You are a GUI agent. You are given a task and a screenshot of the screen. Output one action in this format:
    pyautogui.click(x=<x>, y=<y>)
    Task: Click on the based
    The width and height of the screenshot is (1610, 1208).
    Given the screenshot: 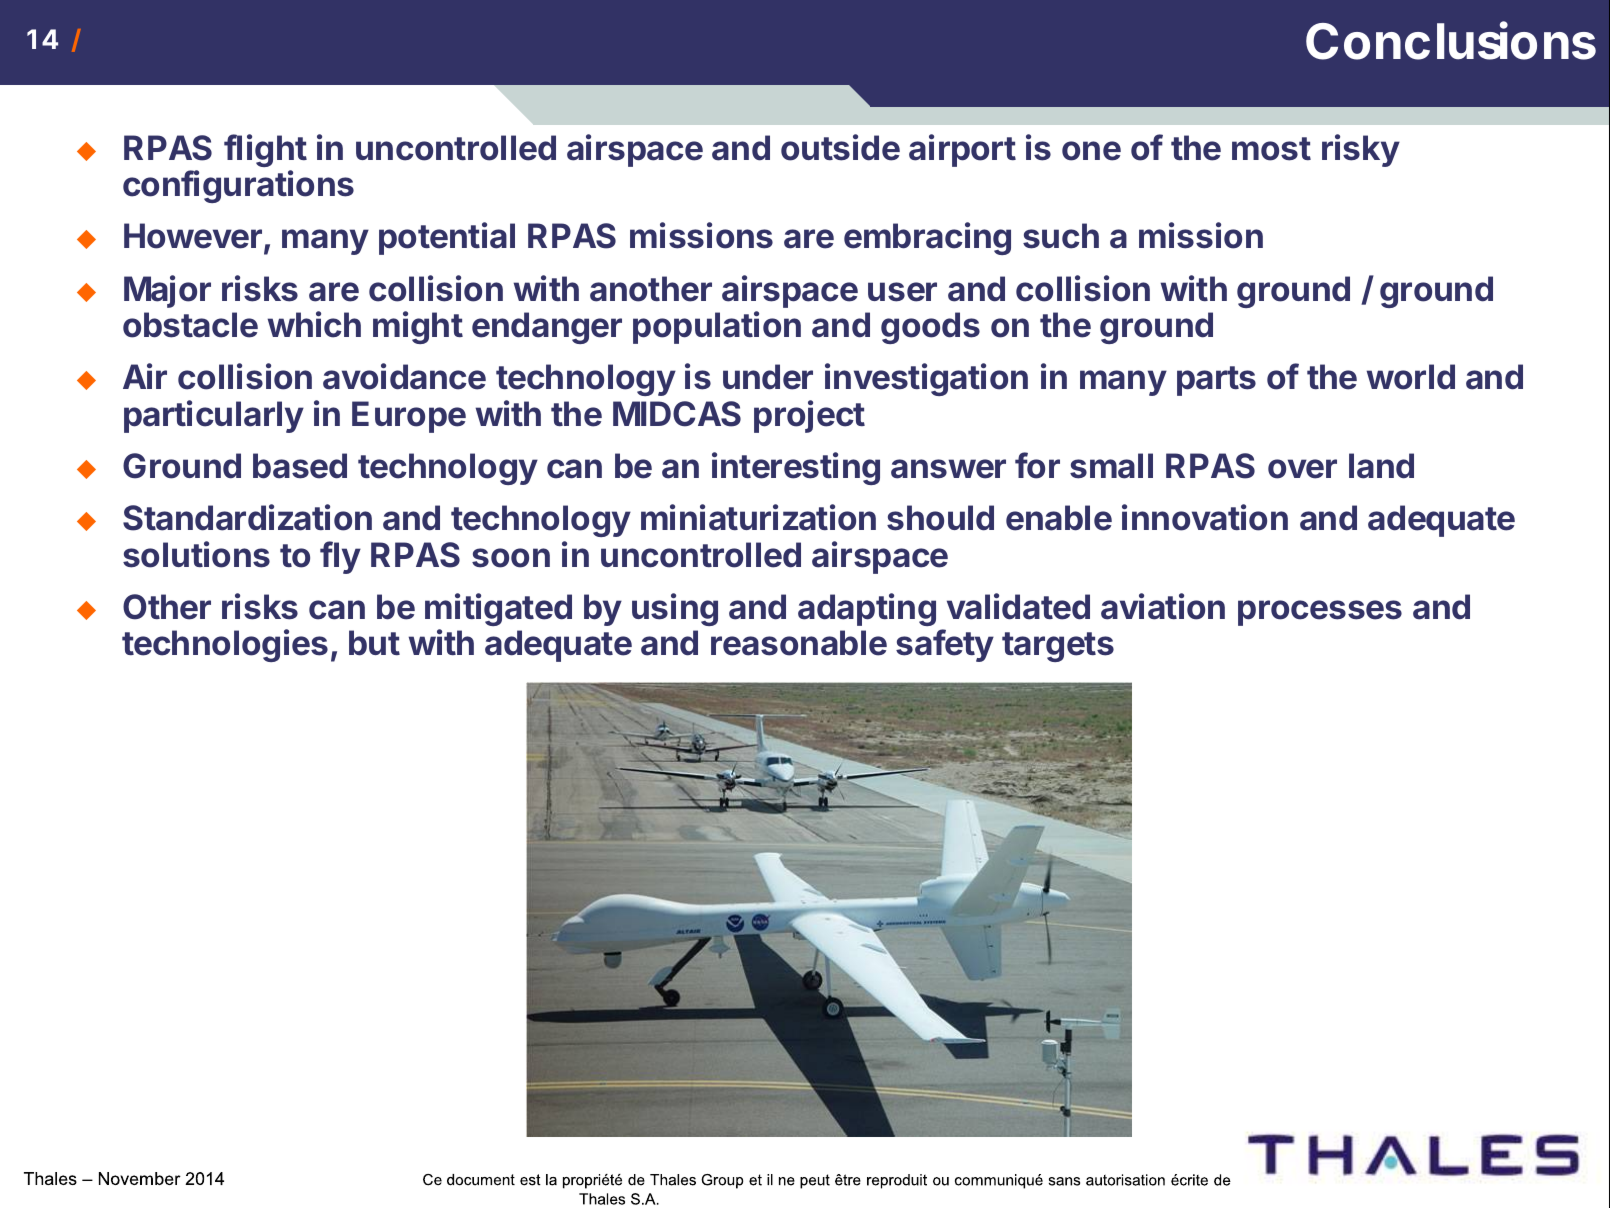 What is the action you would take?
    pyautogui.click(x=300, y=466)
